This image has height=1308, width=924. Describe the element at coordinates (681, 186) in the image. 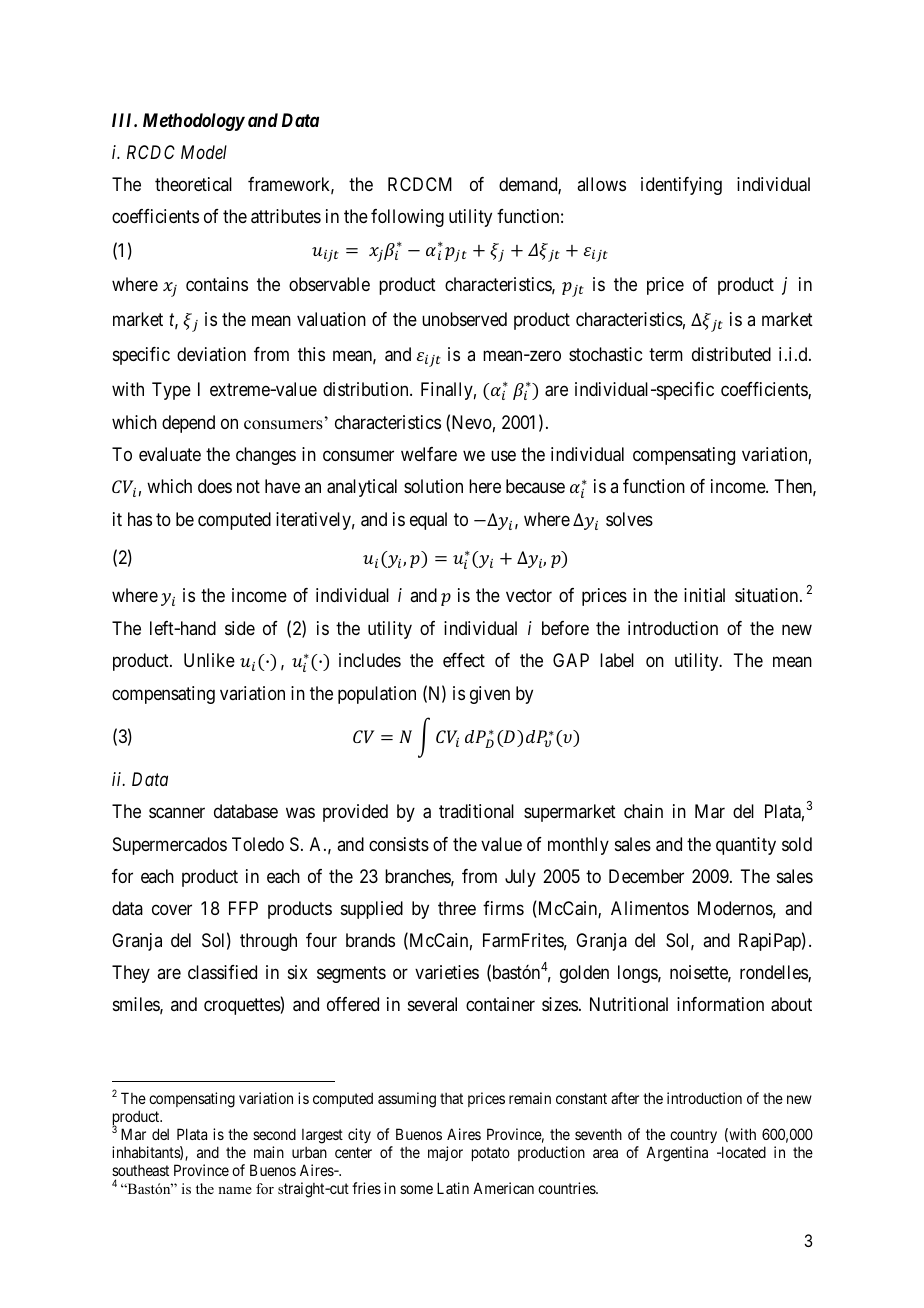

I see `identifying` at that location.
